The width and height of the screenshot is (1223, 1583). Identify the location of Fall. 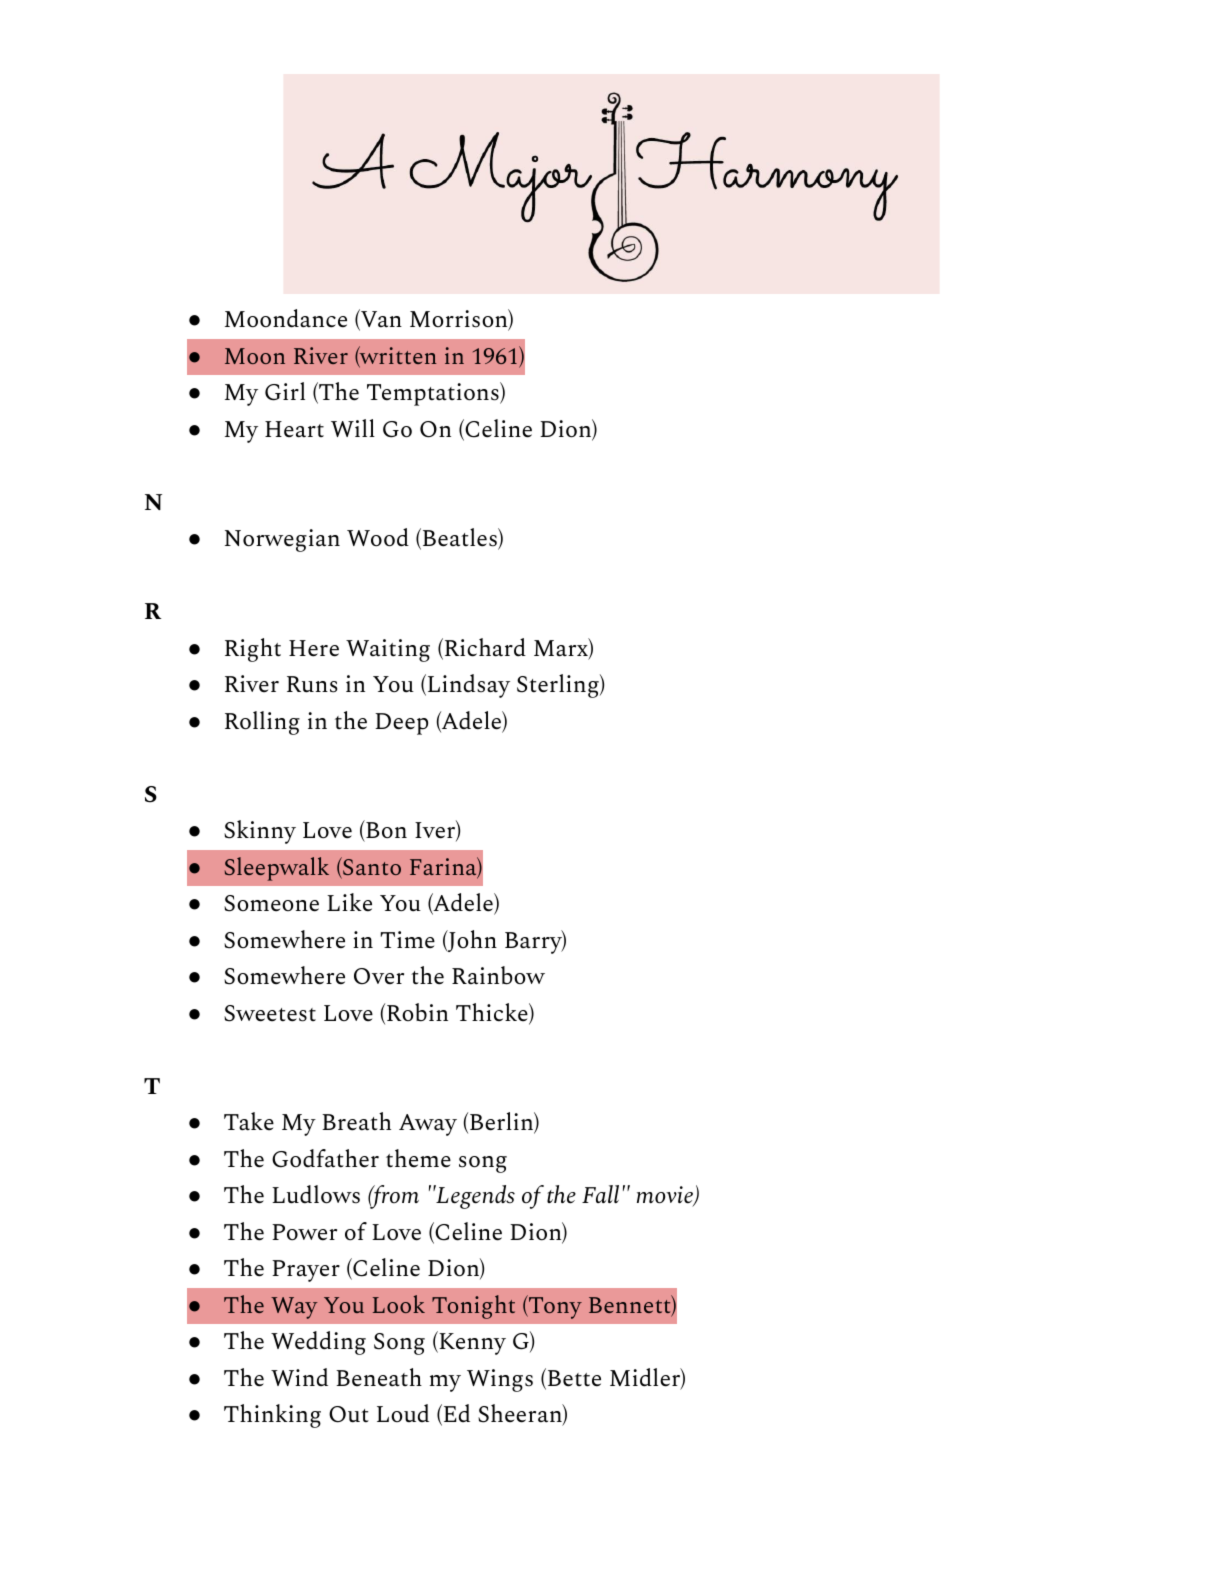
(600, 1194).
